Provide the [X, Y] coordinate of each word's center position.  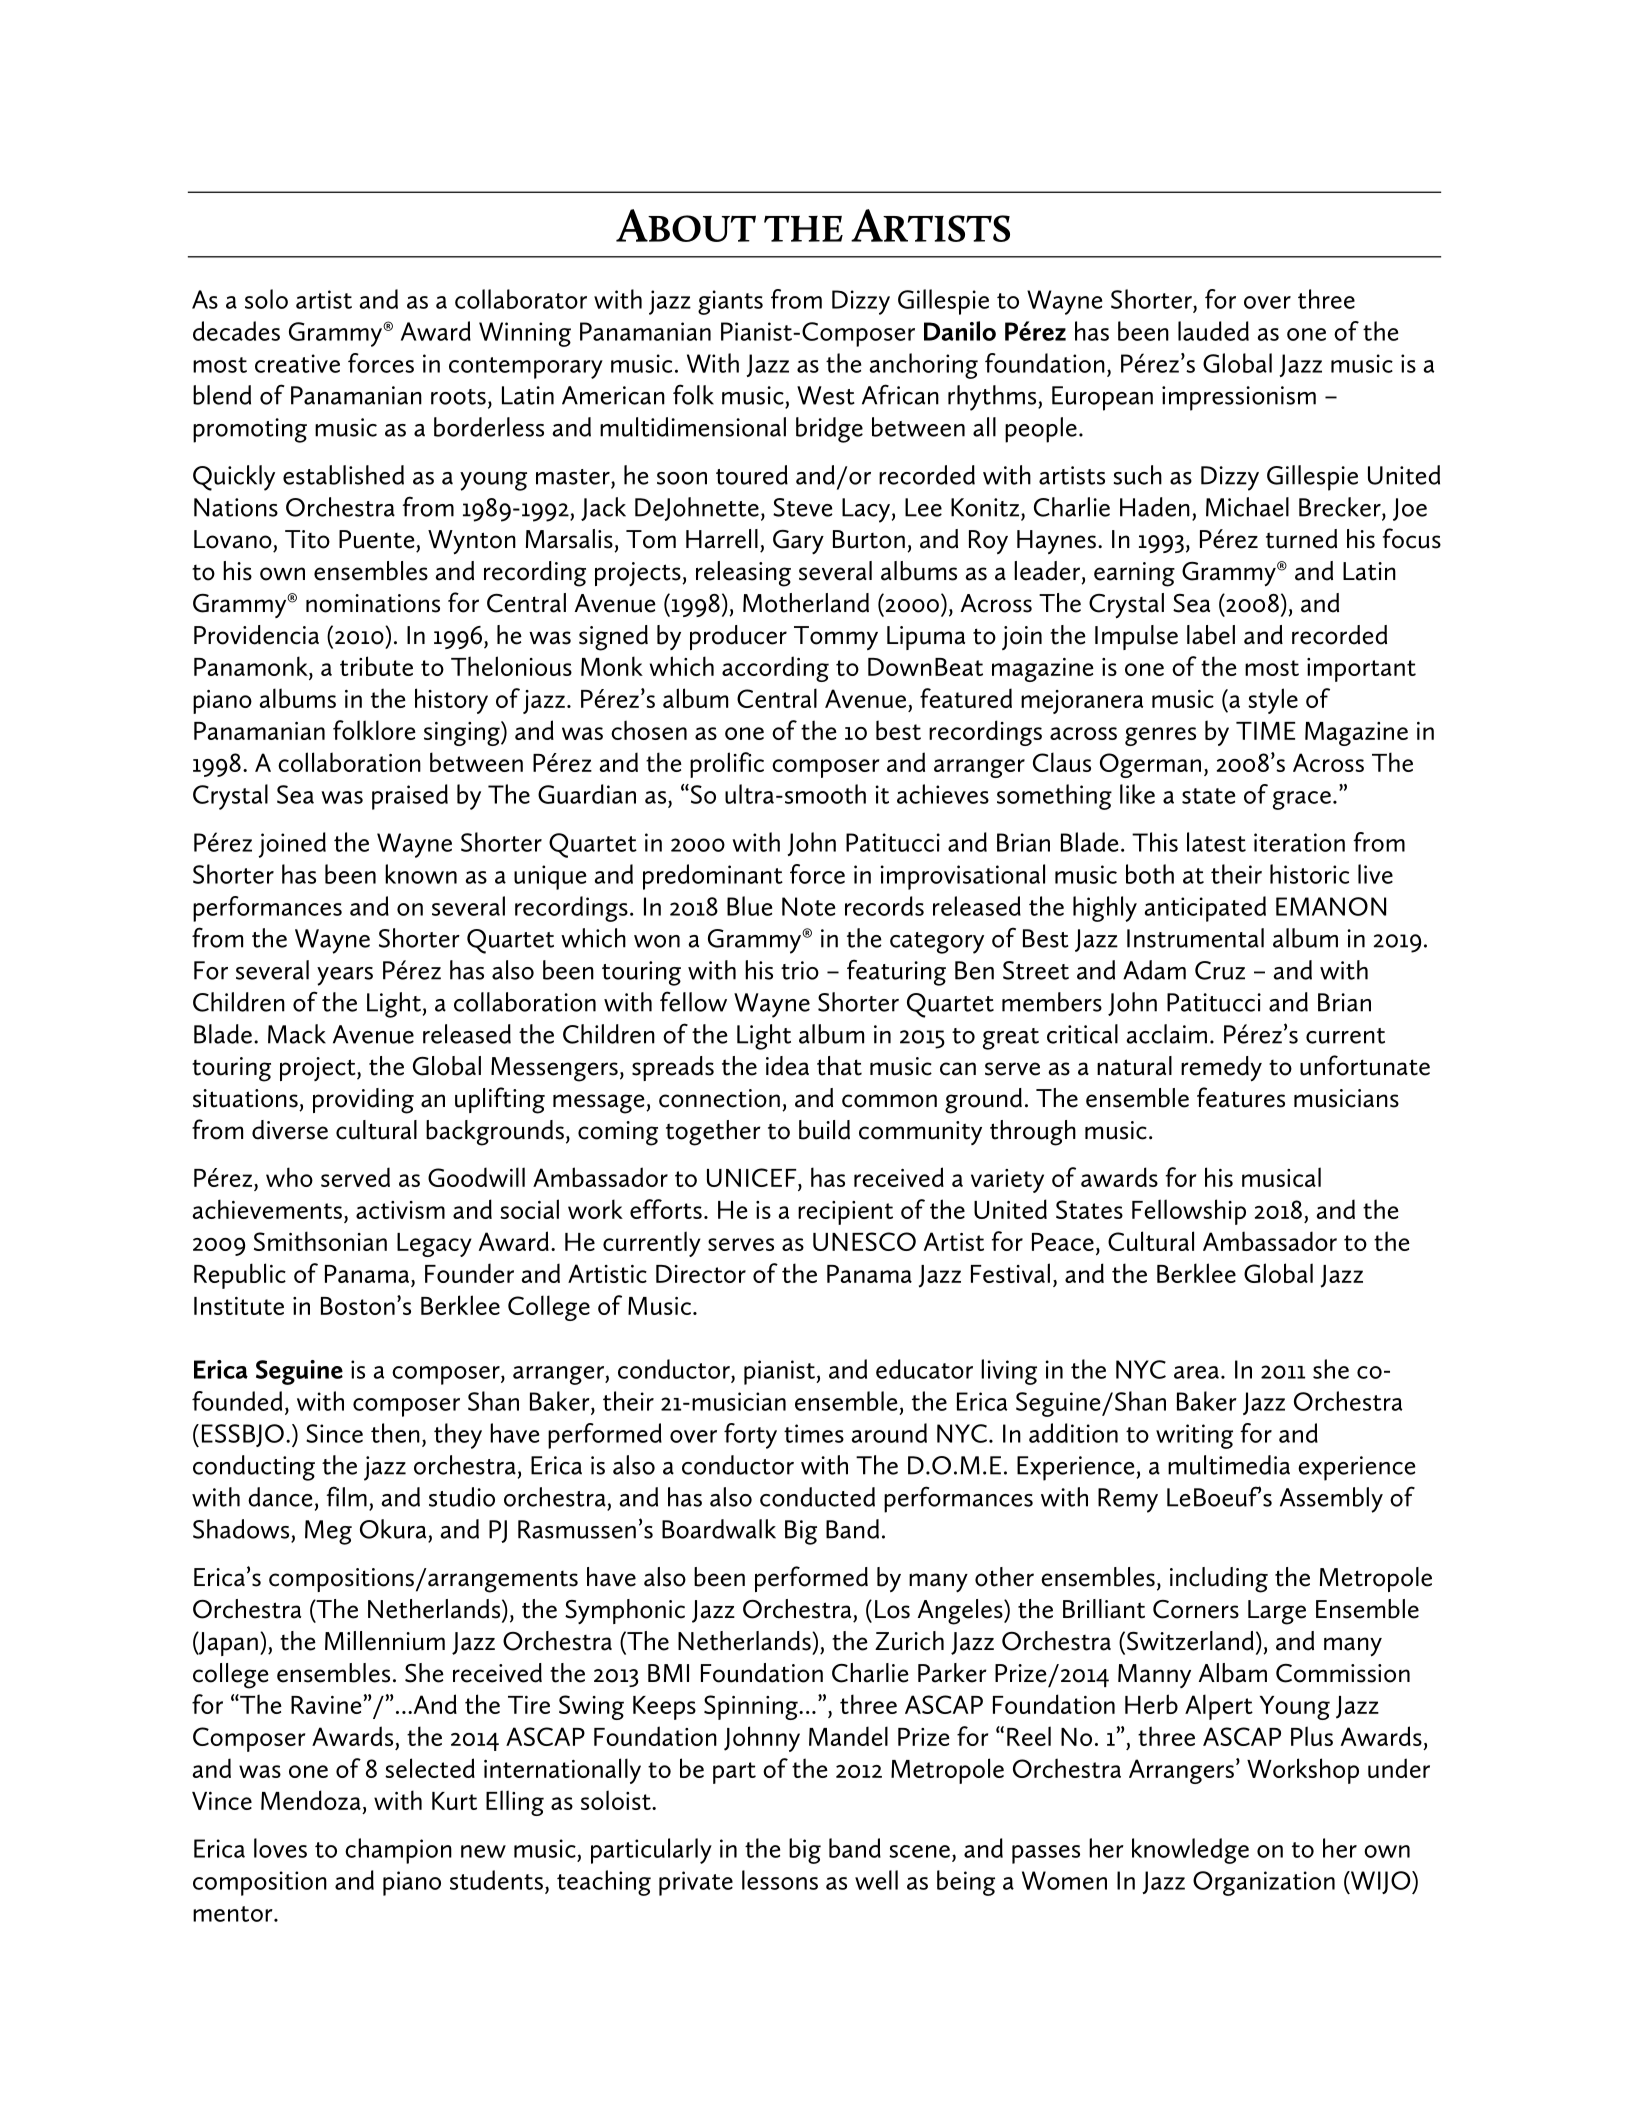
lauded [1213, 331]
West [826, 395]
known [421, 874]
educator [924, 1369]
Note [808, 906]
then [395, 1433]
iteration [1299, 842]
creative [297, 363]
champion [398, 1851]
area [1196, 1372]
